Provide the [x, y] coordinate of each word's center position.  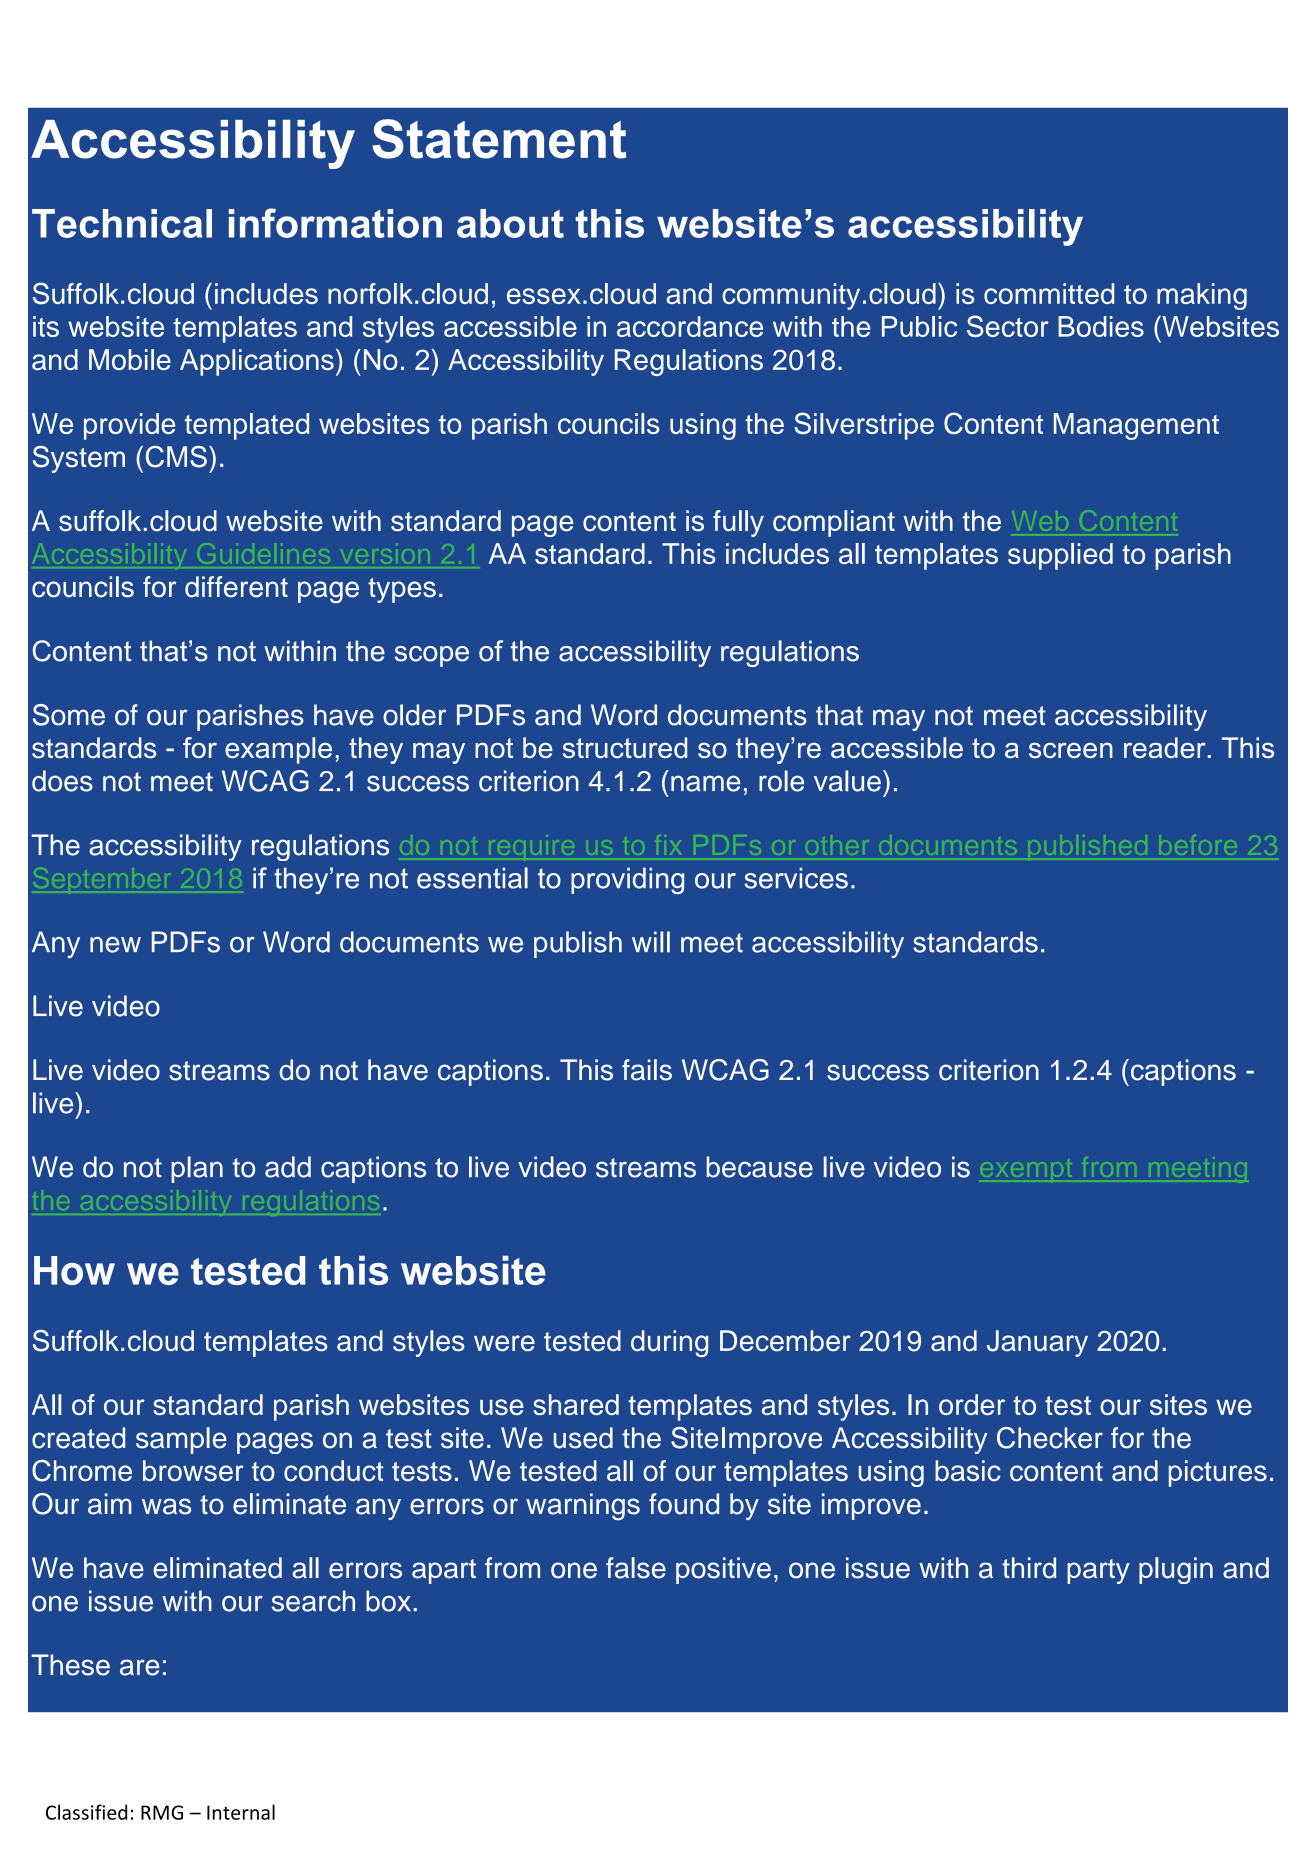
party [1098, 1571]
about [510, 223]
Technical [122, 223]
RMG [162, 1812]
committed [1049, 293]
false [636, 1568]
